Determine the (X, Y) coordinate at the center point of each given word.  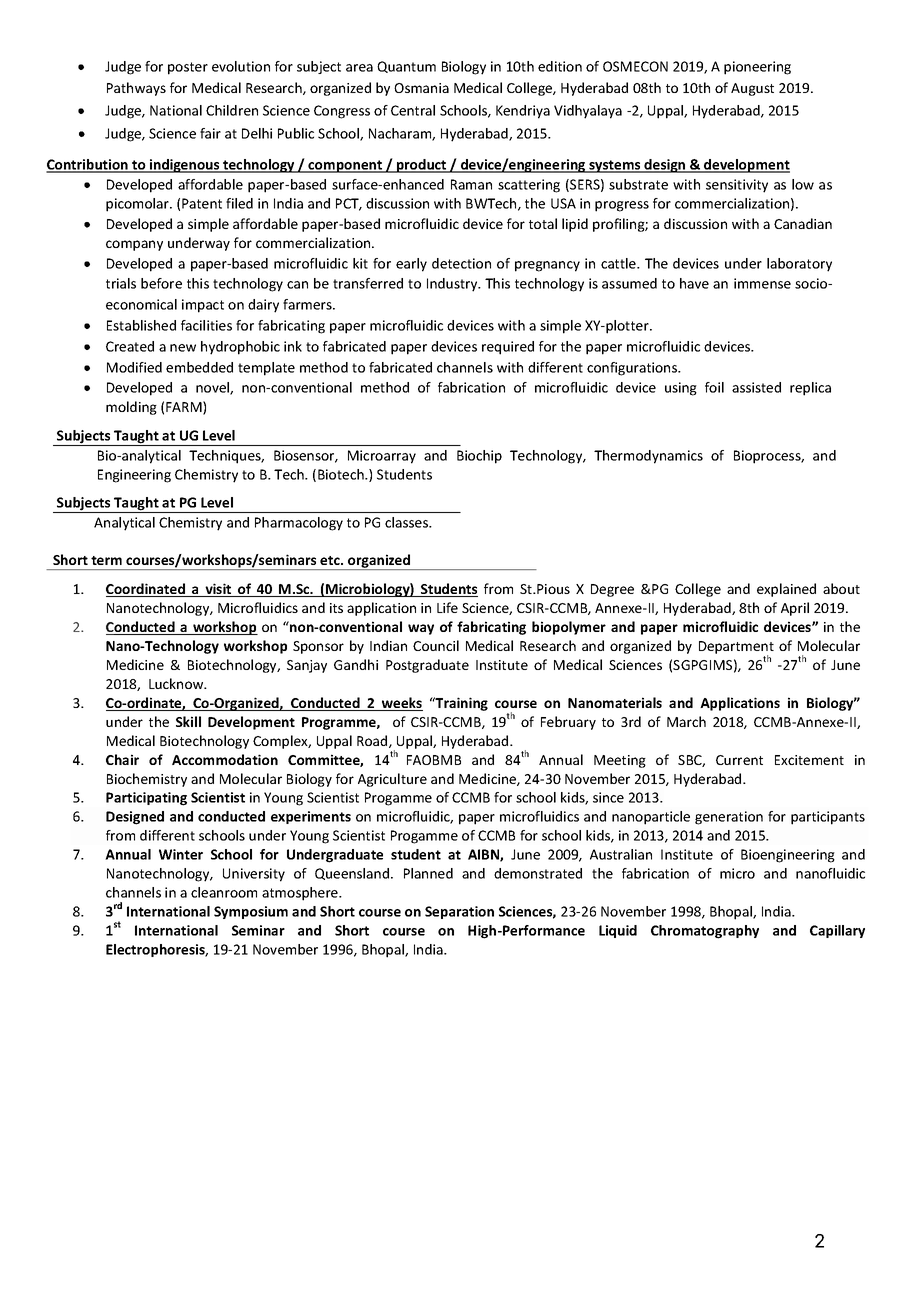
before (161, 283)
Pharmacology (299, 524)
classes (407, 522)
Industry (453, 285)
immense (762, 283)
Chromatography (705, 932)
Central (413, 110)
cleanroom (224, 892)
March (686, 721)
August (752, 89)
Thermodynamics (648, 457)
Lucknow (177, 683)
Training (461, 704)
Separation (459, 912)
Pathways (136, 89)
